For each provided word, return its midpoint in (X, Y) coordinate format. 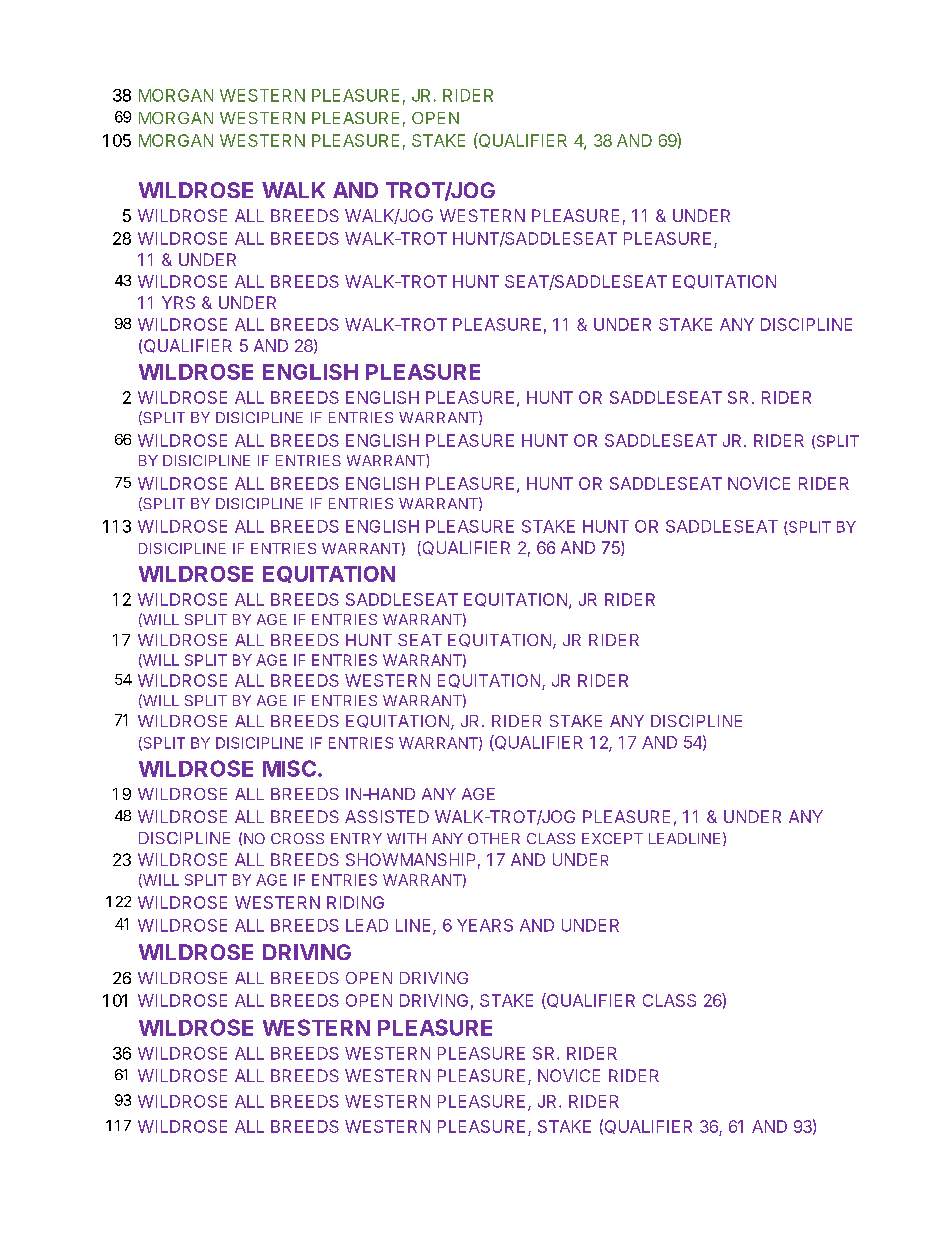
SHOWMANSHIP (410, 859)
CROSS (297, 838)
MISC (289, 768)
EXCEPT (612, 838)
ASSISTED (387, 816)
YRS (178, 302)
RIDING (355, 902)
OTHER (494, 838)
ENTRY (356, 838)
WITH (406, 838)
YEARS (485, 925)
